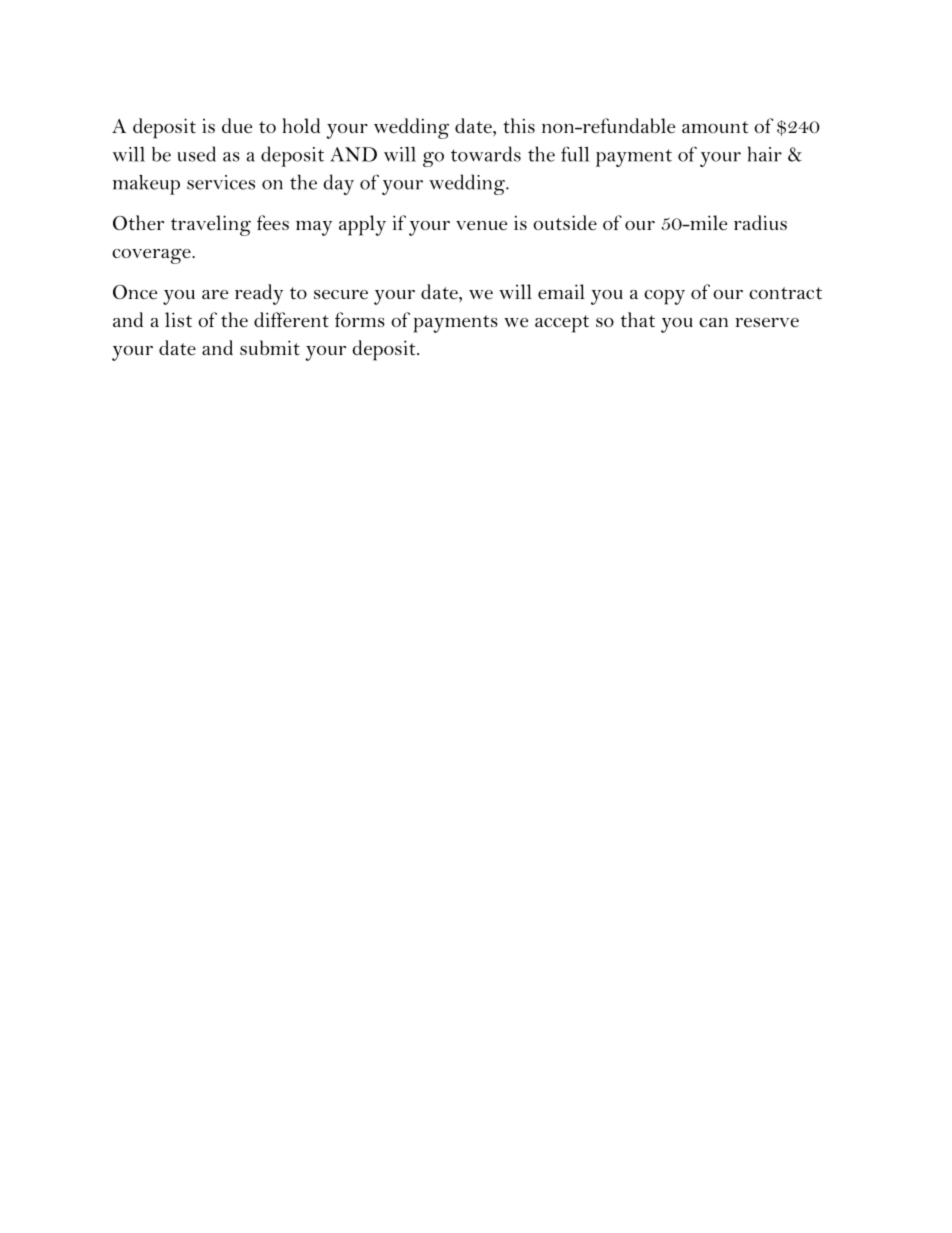 The width and height of the image is (952, 1233). Describe the element at coordinates (715, 127) in the image. I see `amount` at that location.
